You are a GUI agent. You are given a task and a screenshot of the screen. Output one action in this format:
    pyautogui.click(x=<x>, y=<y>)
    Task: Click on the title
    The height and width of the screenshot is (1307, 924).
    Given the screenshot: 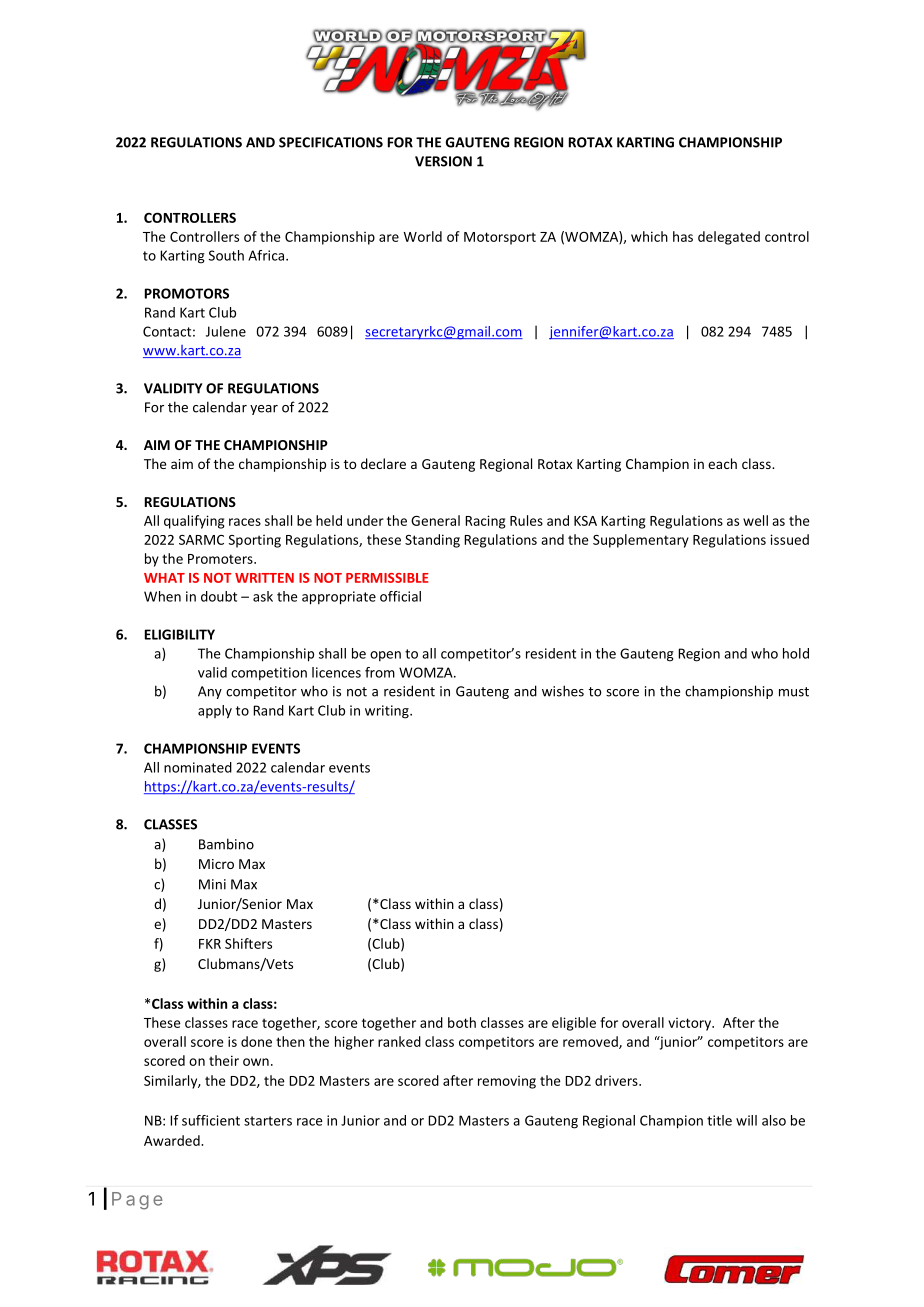 What is the action you would take?
    pyautogui.click(x=719, y=1120)
